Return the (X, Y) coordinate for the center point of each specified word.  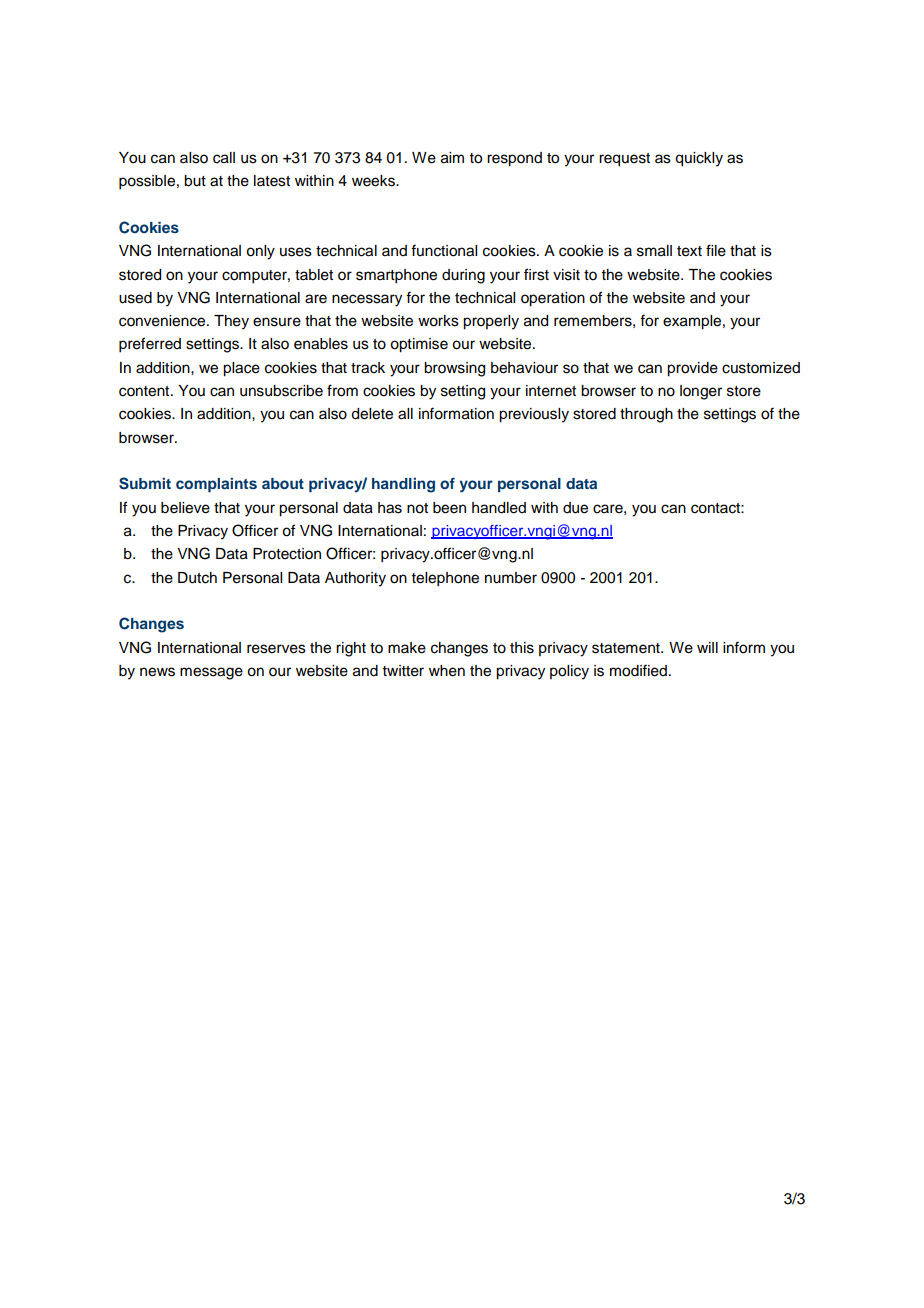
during (463, 276)
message (211, 673)
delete (372, 414)
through (646, 415)
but (195, 181)
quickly (699, 159)
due (575, 508)
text (689, 251)
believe (185, 508)
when (447, 671)
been (449, 508)
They (231, 322)
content (145, 391)
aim (452, 158)
